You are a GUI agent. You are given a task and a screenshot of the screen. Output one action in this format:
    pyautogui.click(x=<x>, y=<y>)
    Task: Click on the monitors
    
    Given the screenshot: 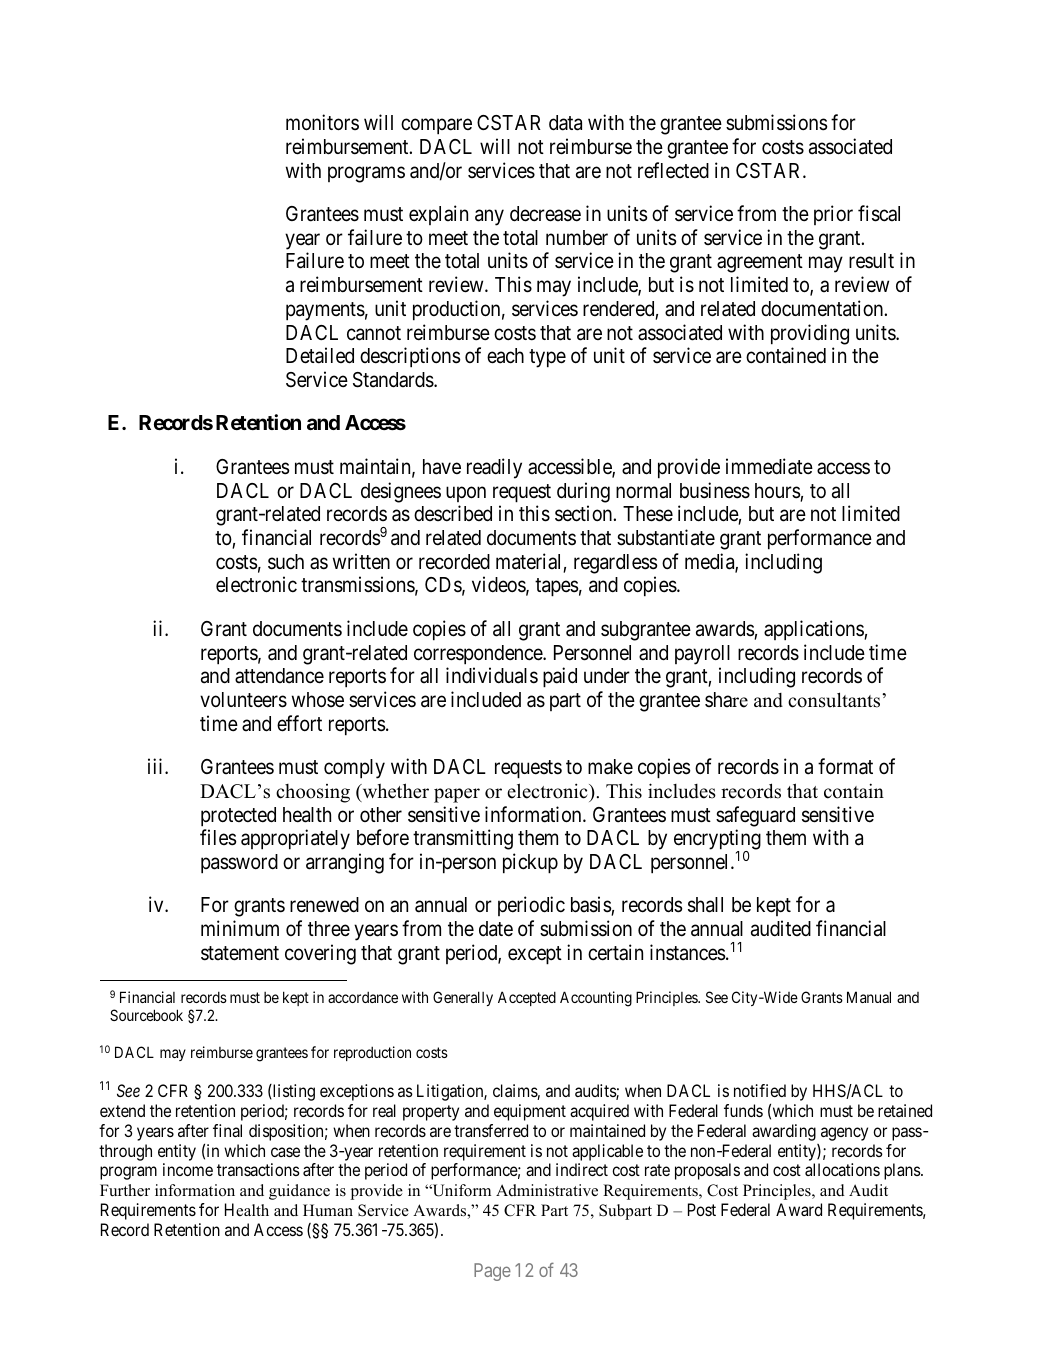 What is the action you would take?
    pyautogui.click(x=322, y=122)
